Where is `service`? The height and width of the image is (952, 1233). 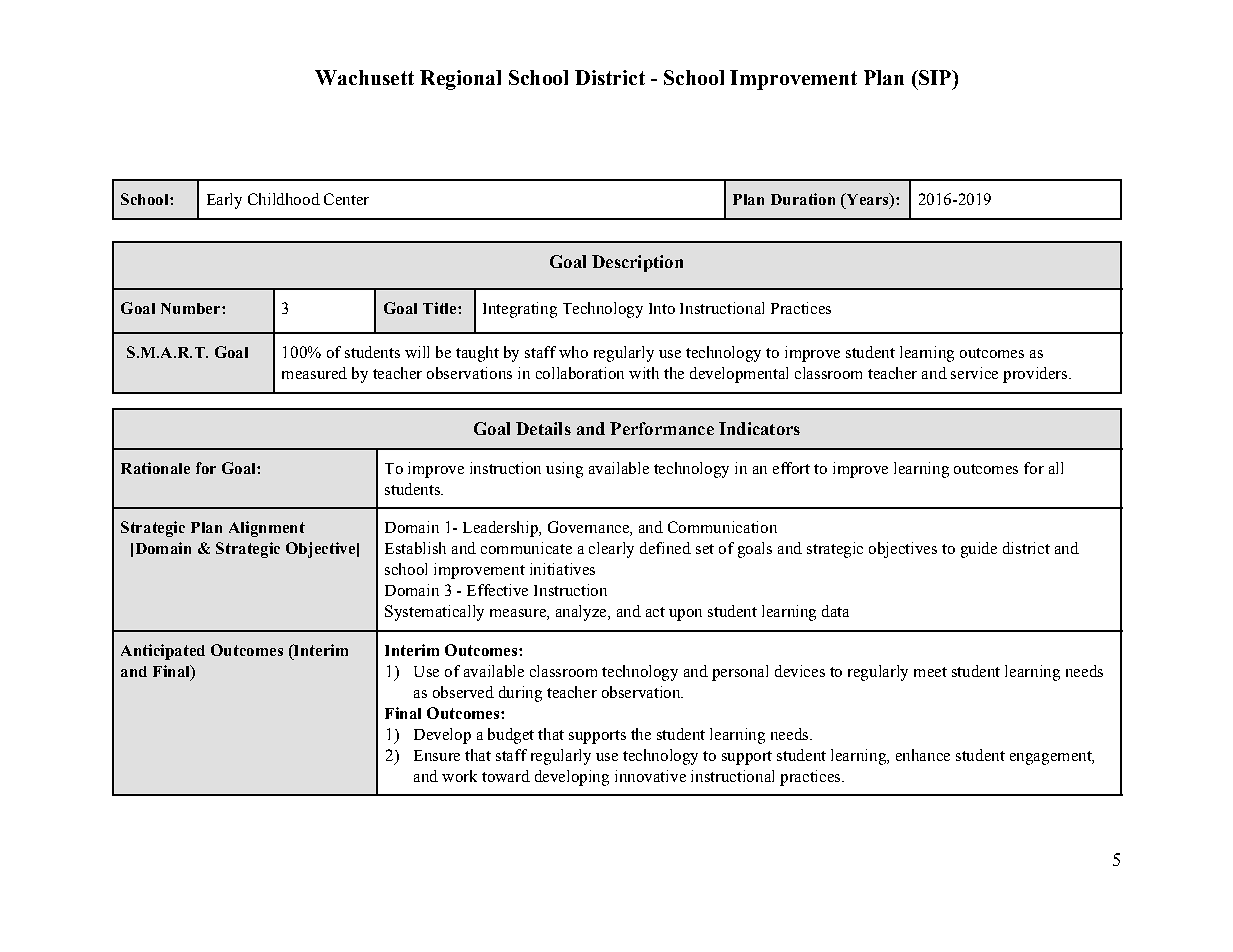 service is located at coordinates (974, 373).
